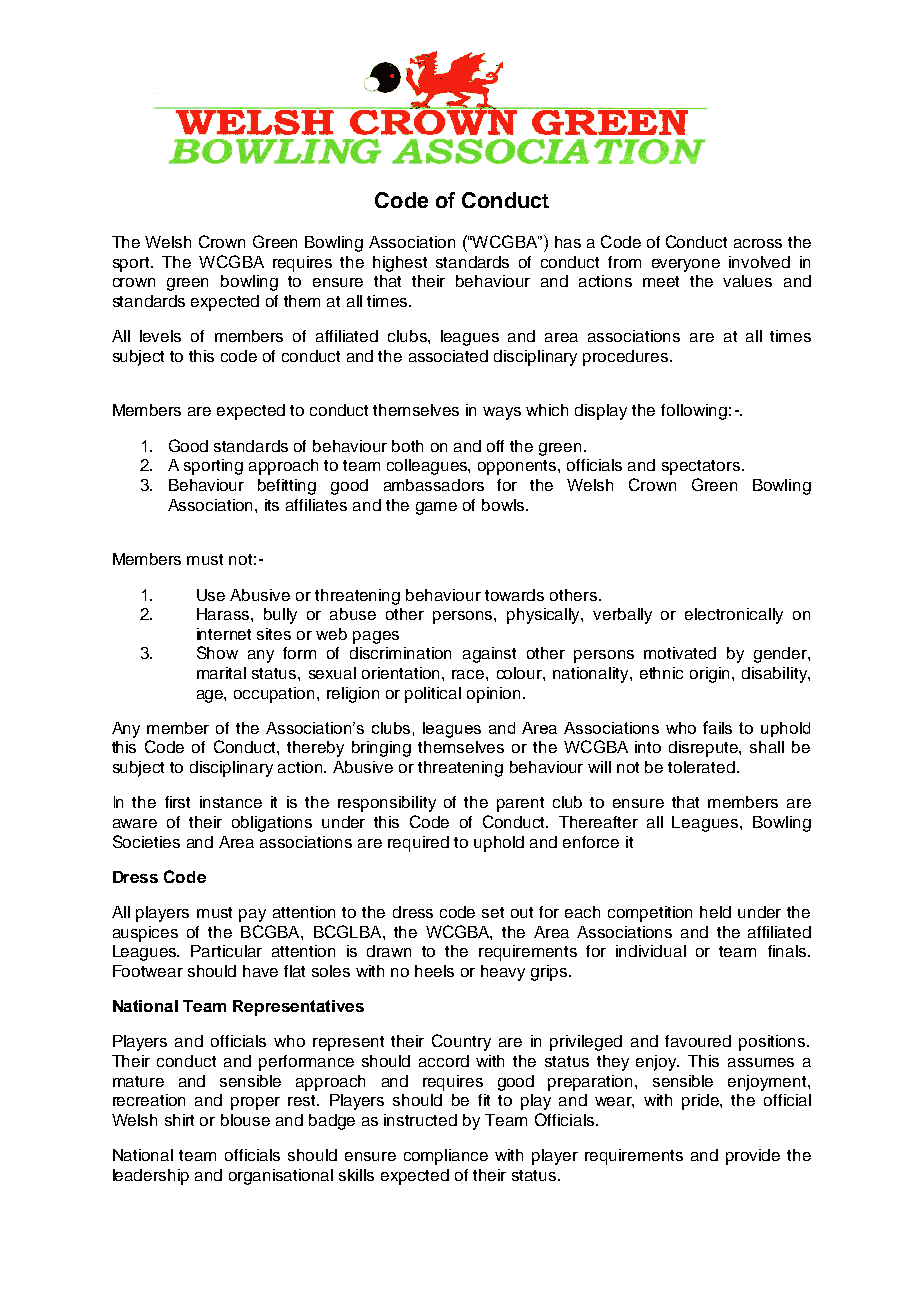 The height and width of the screenshot is (1307, 924). I want to click on everyone, so click(686, 265).
